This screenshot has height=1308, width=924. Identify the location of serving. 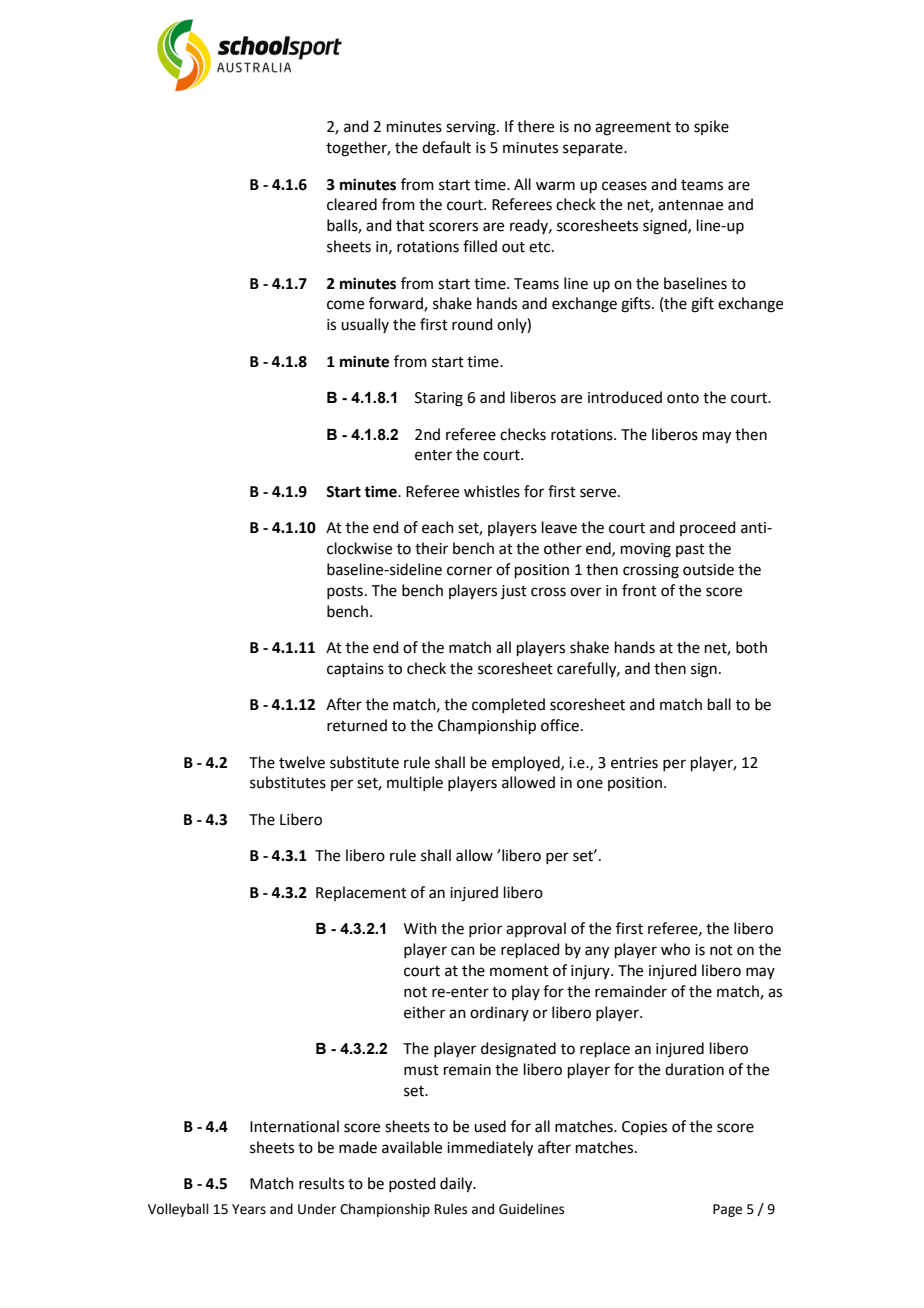
(472, 128).
